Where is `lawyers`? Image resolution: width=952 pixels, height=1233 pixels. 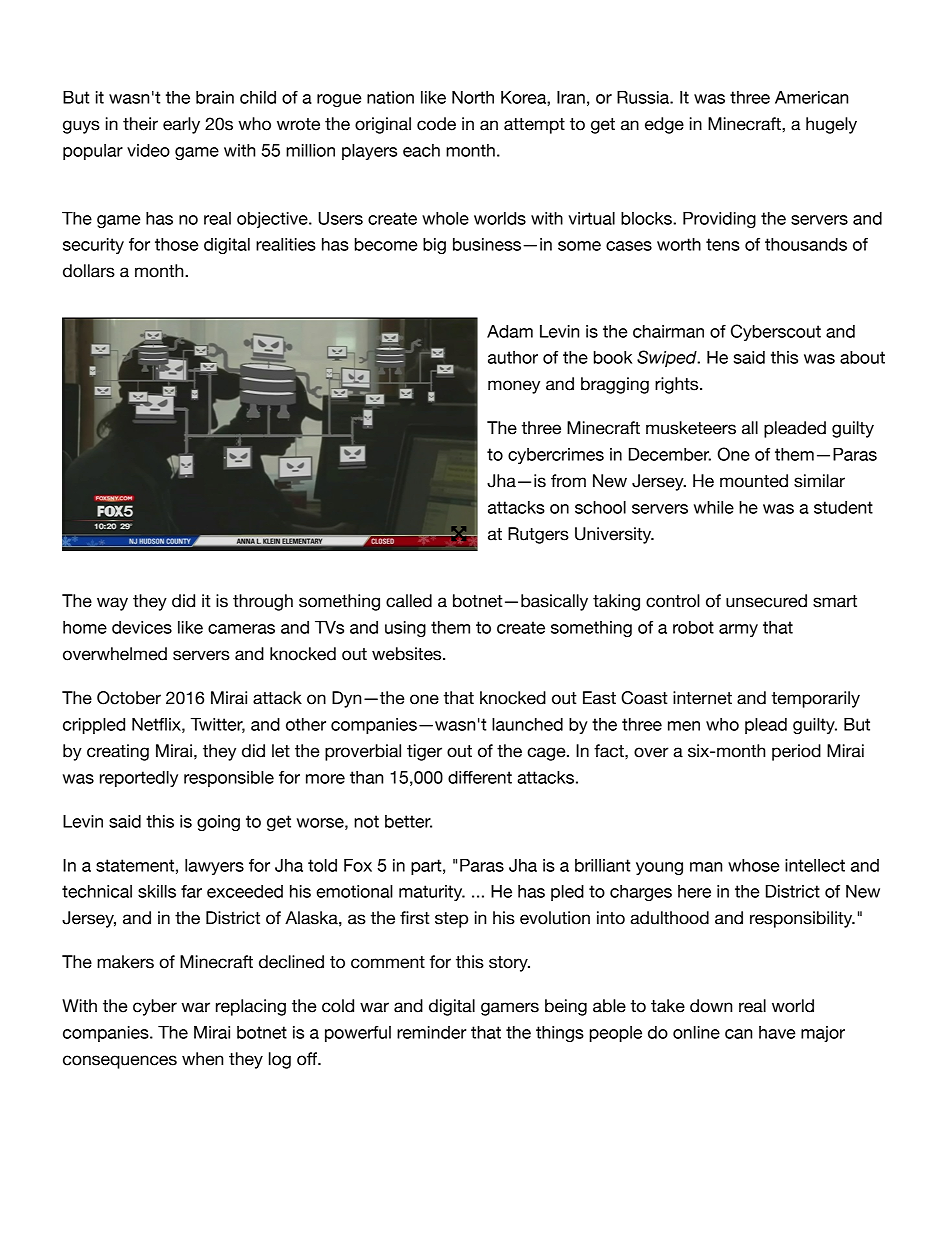 lawyers is located at coordinates (214, 867).
